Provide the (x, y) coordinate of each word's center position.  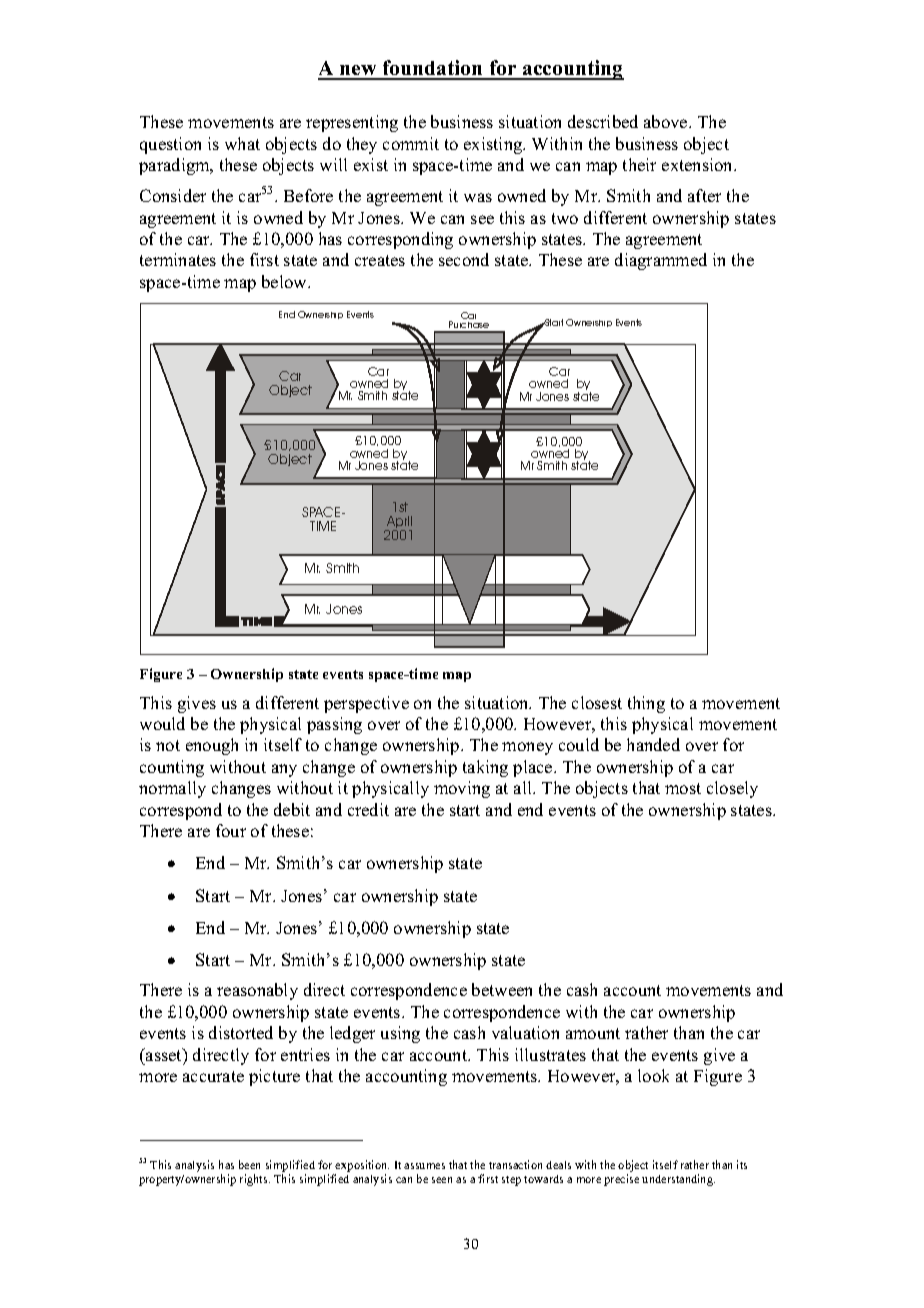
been (249, 1164)
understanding (678, 1180)
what (242, 143)
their (639, 164)
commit (411, 143)
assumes (424, 1166)
